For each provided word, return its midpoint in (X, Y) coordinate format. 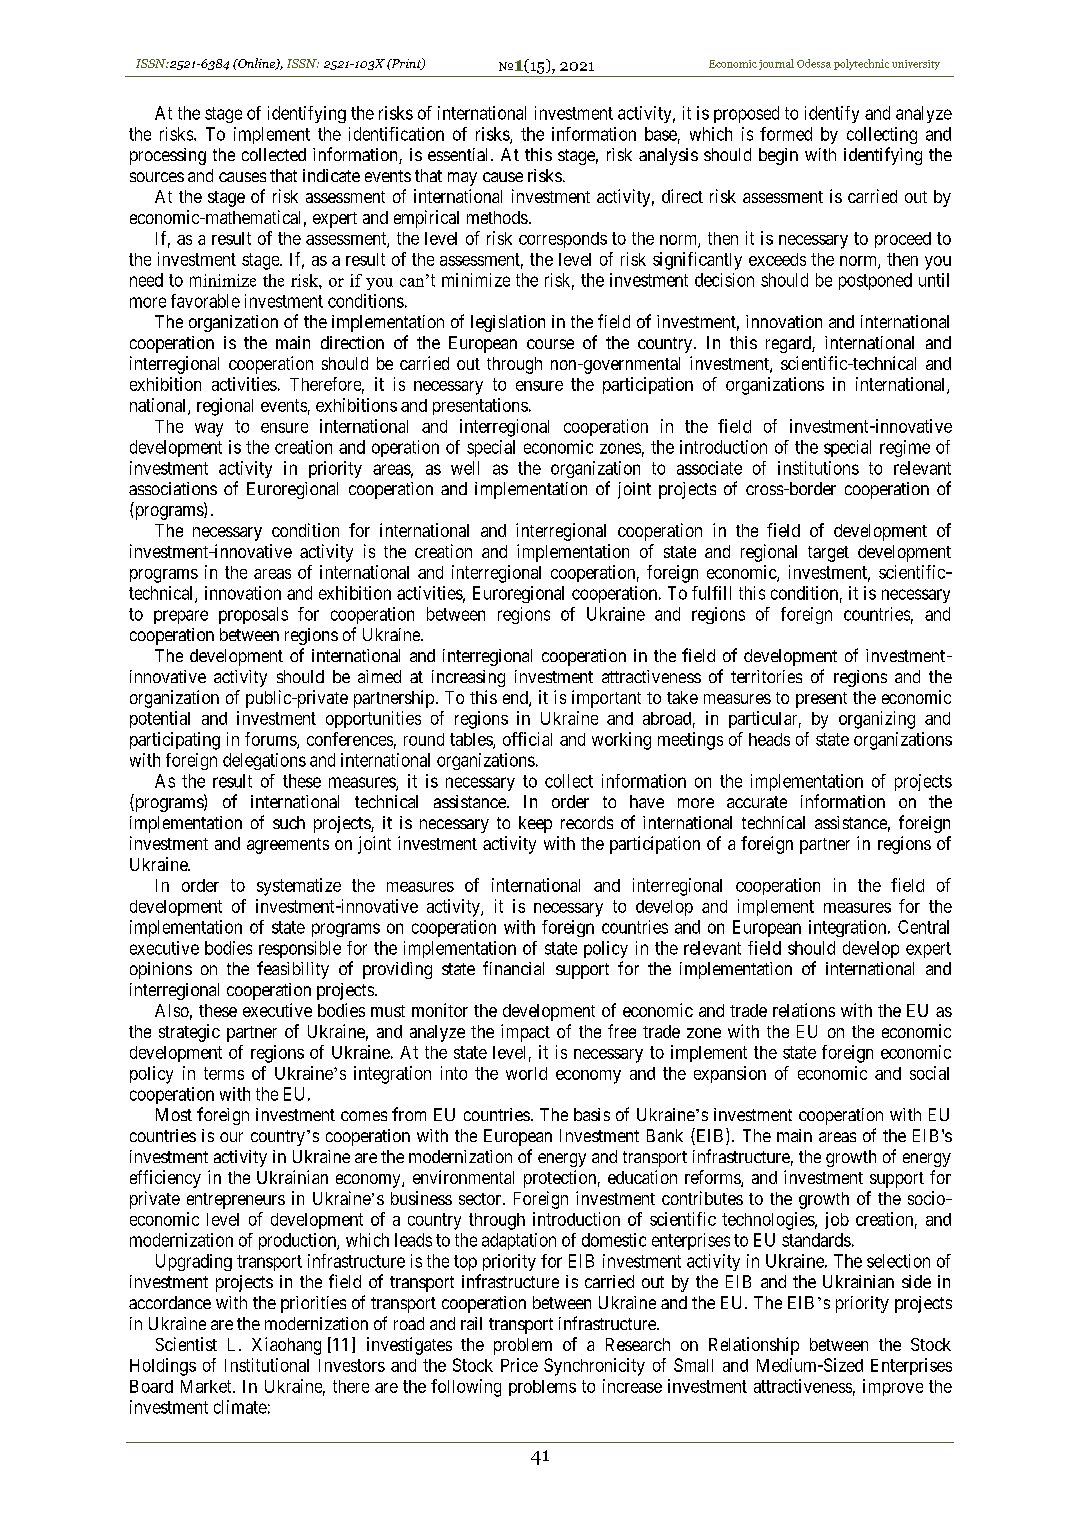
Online (256, 64)
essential (460, 154)
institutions (818, 468)
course (550, 344)
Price (519, 1365)
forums (271, 740)
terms (224, 1073)
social (929, 1073)
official (527, 739)
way (209, 430)
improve (893, 1387)
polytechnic (861, 64)
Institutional (267, 1365)
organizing (877, 720)
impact (525, 1033)
